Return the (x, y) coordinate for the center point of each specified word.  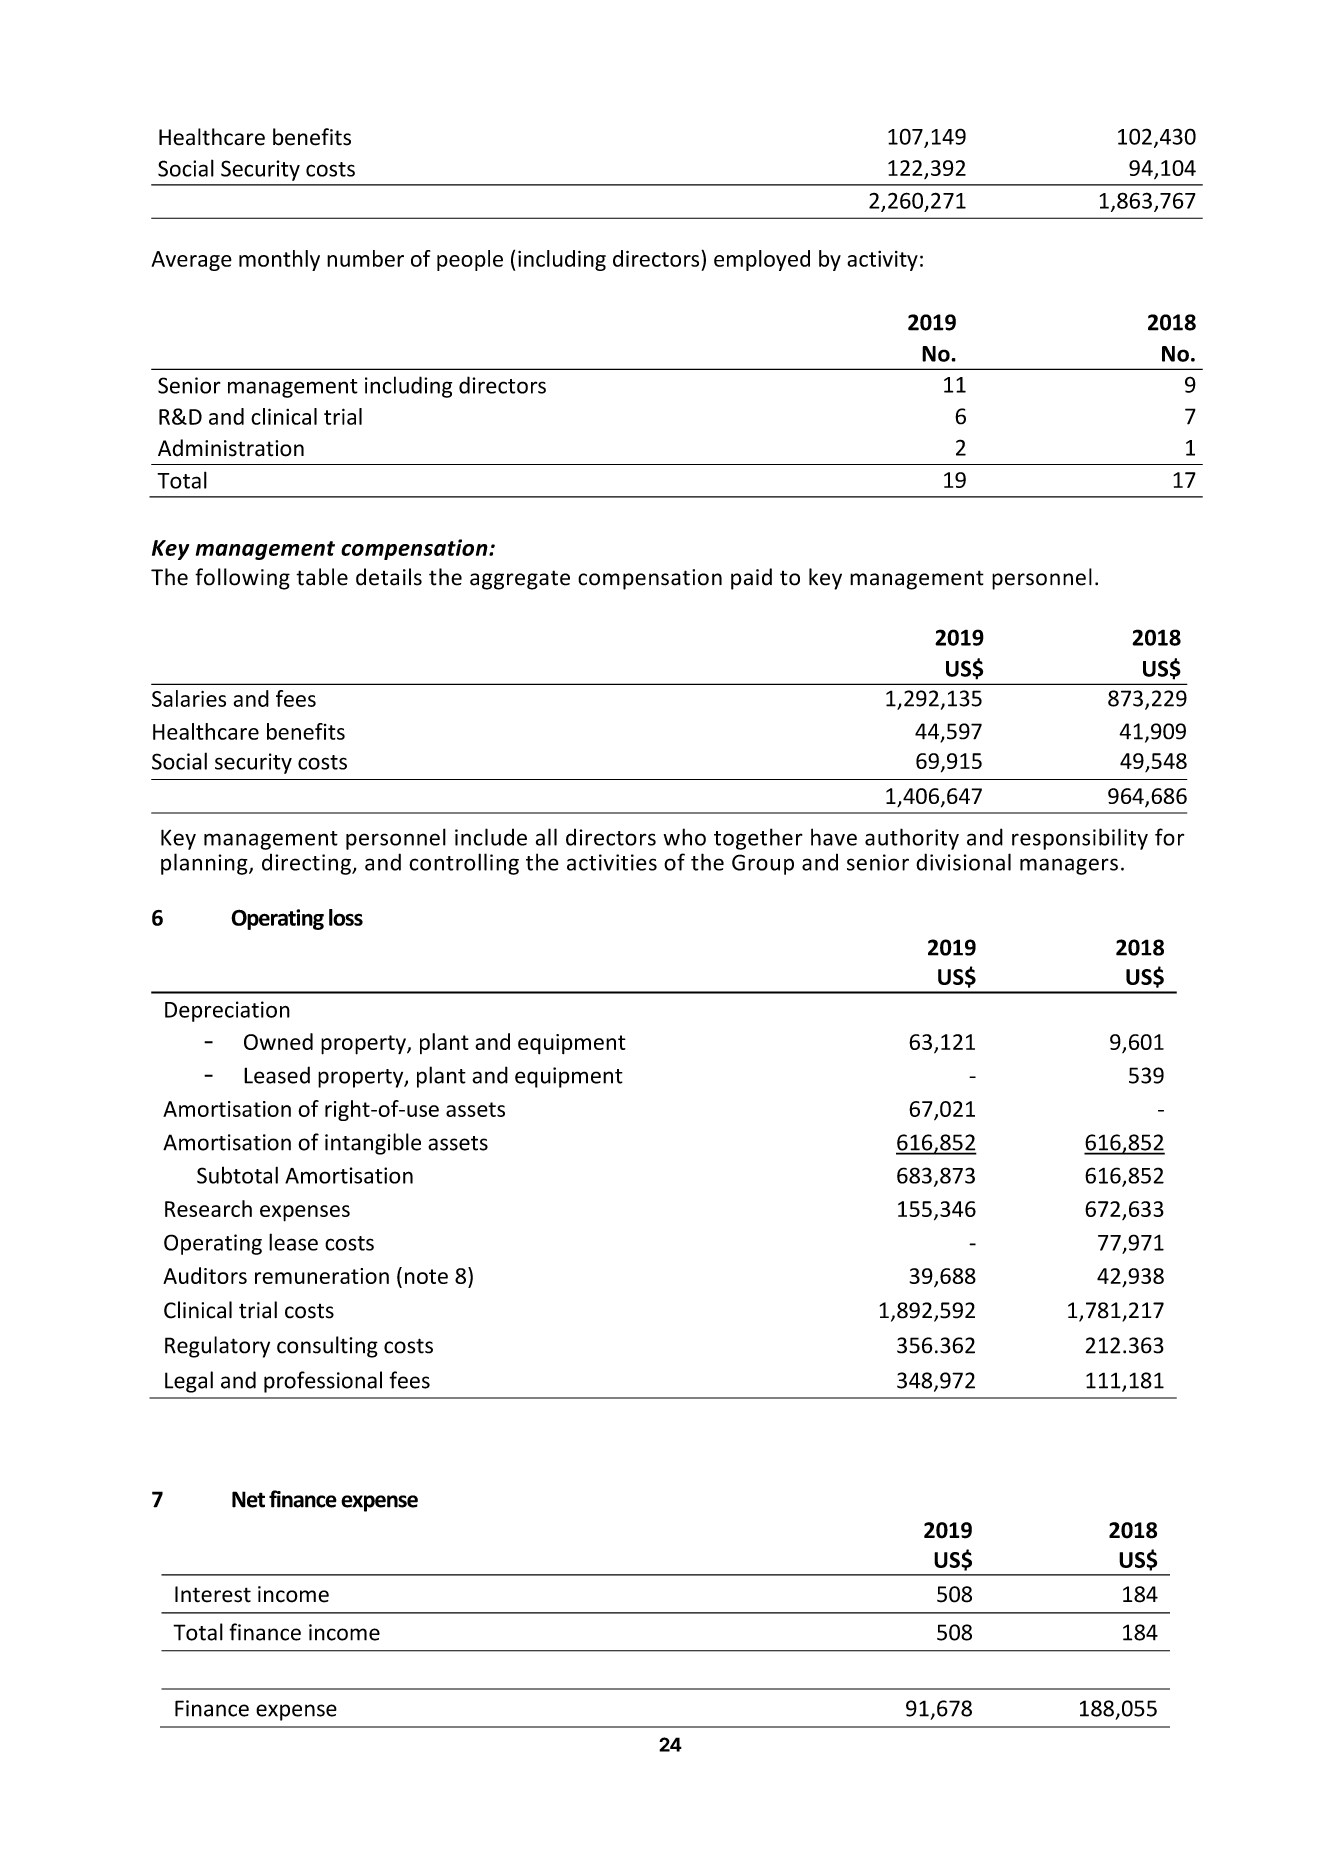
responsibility (1080, 839)
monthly (279, 260)
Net (248, 1499)
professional (323, 1382)
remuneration (322, 1276)
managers (1069, 866)
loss (346, 917)
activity (882, 260)
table (322, 577)
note (426, 1276)
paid (751, 579)
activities (612, 862)
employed (762, 260)
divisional (963, 862)
